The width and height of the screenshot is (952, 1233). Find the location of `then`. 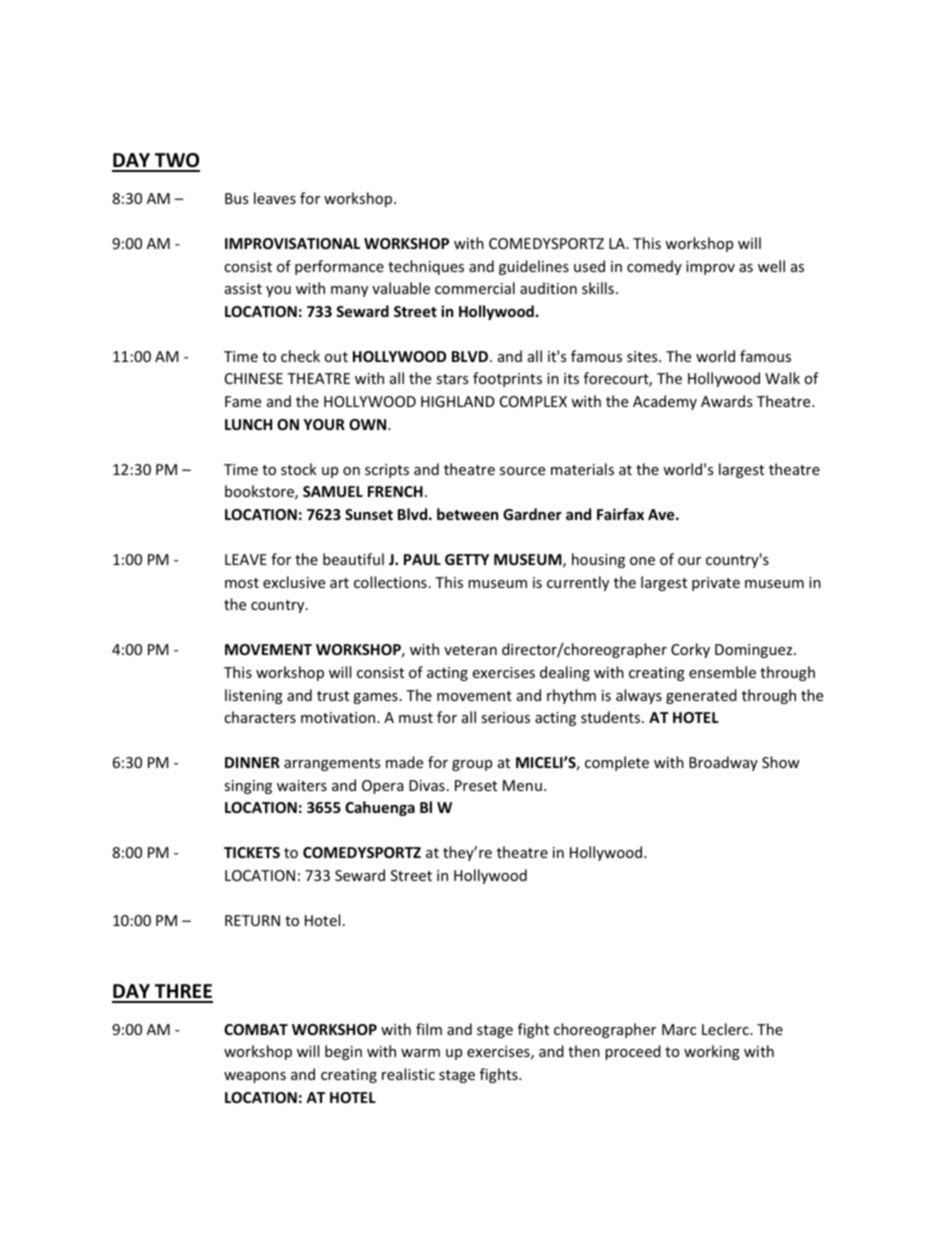

then is located at coordinates (584, 1051).
